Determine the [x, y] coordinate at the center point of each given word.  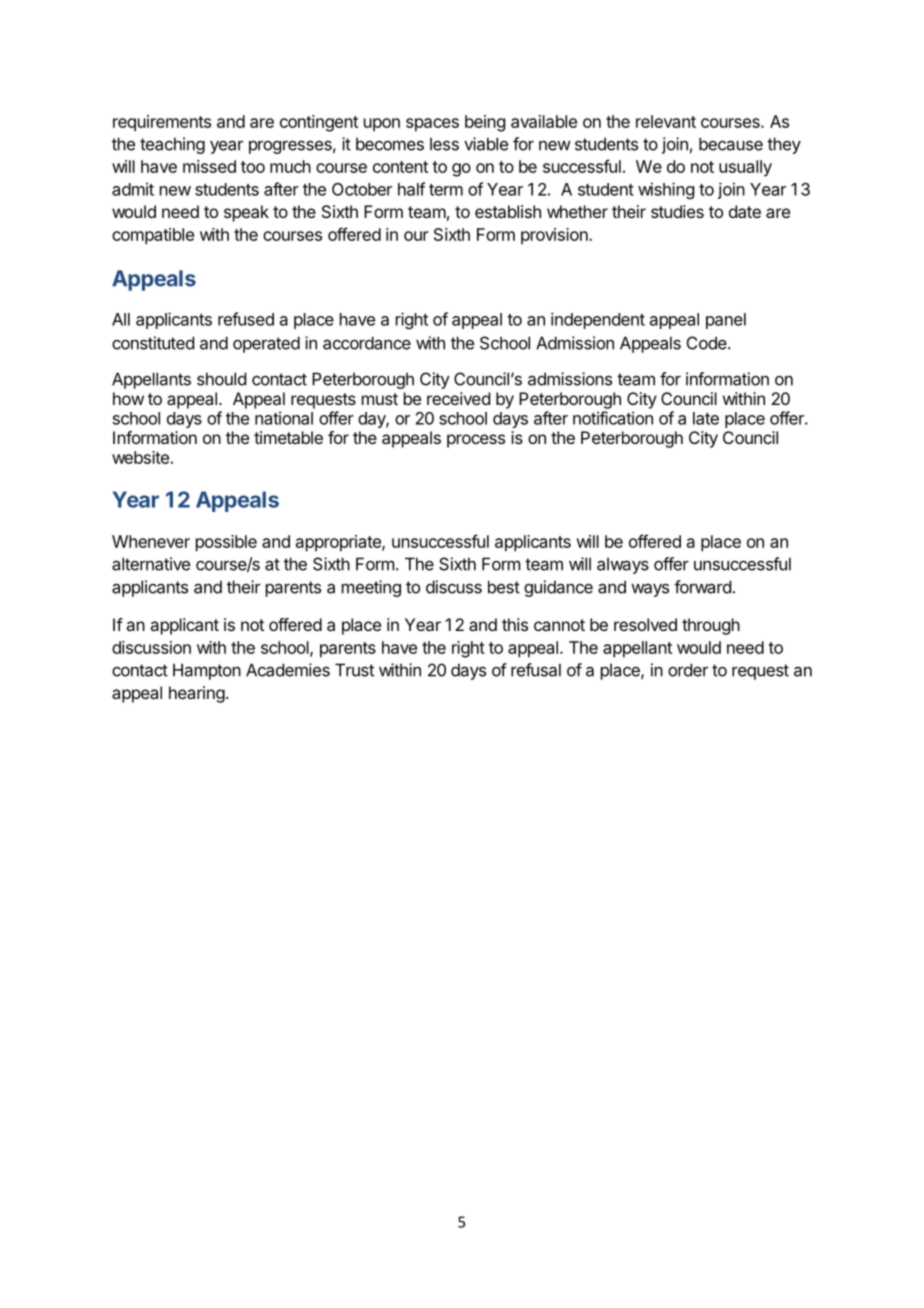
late [706, 418]
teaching [172, 145]
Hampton [207, 671]
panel [726, 321]
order [688, 670]
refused [246, 319]
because [731, 144]
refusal [536, 670]
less [444, 144]
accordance [367, 343]
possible [226, 543]
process [476, 441]
